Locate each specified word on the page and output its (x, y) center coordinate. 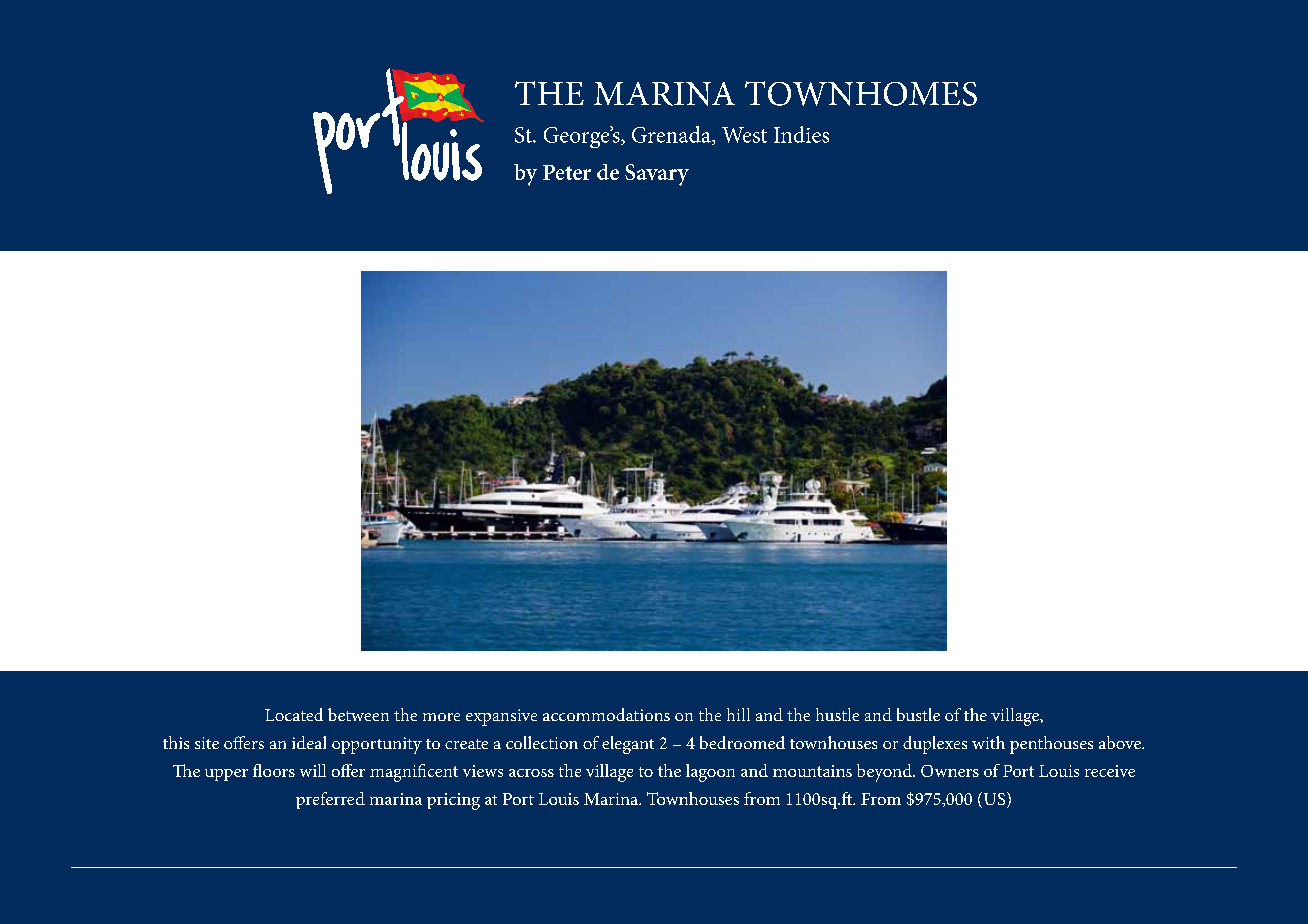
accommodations (606, 714)
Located (294, 714)
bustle (918, 714)
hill (738, 714)
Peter (567, 172)
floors (274, 770)
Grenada (672, 135)
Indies (801, 134)
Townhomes (861, 93)
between (358, 714)
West (744, 135)
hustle (837, 714)
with (988, 742)
